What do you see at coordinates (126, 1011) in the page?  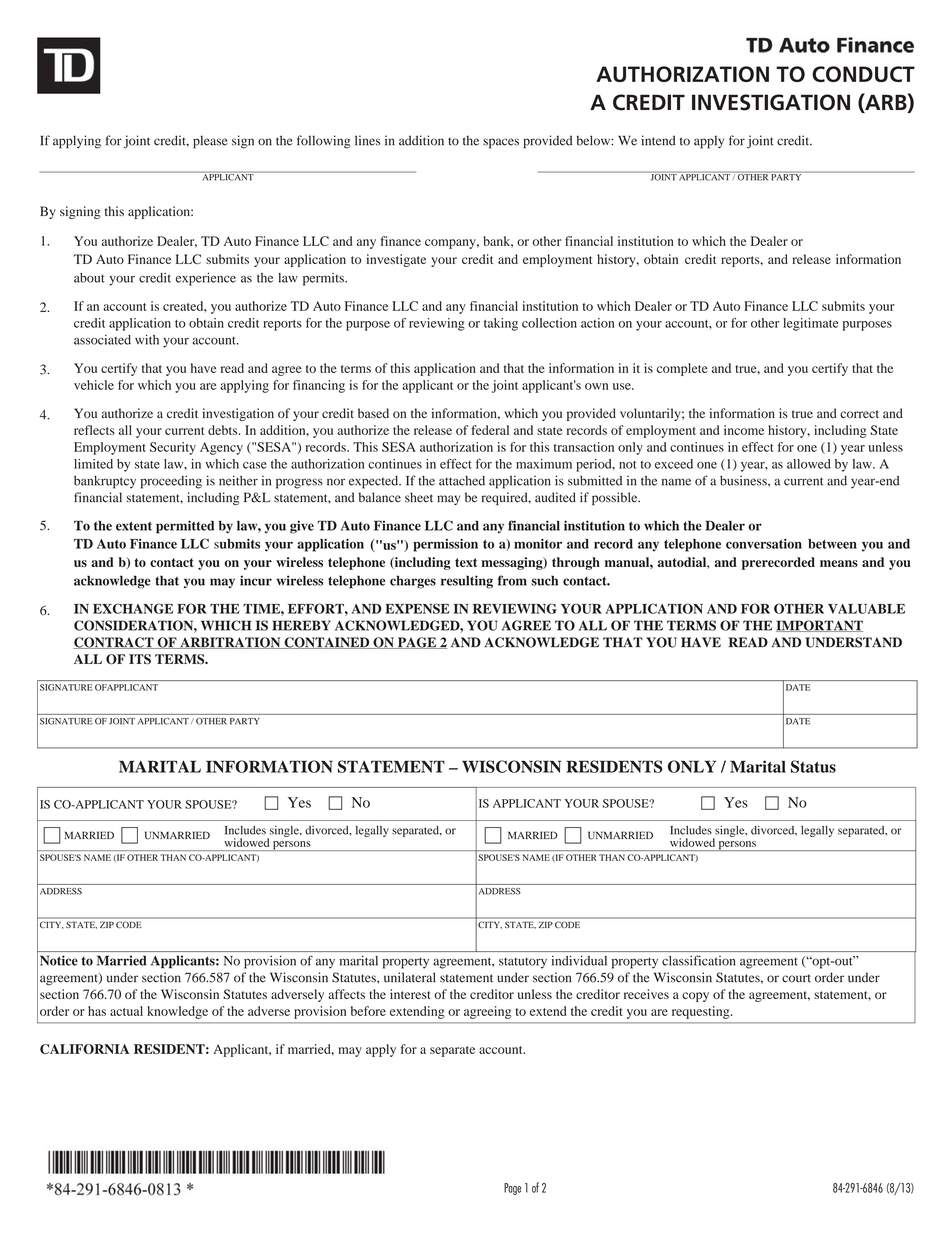 I see `actual` at bounding box center [126, 1011].
